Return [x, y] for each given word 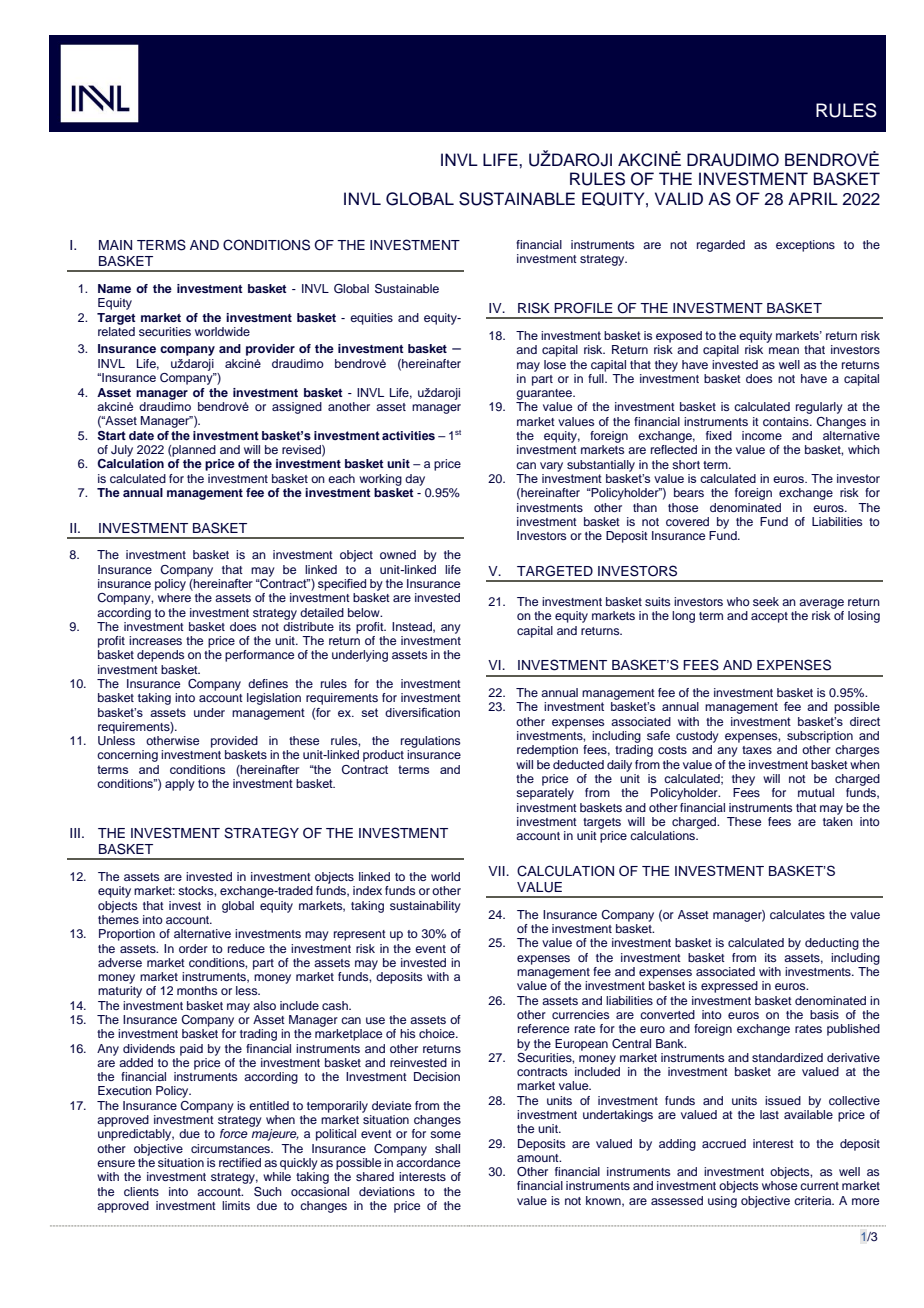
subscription [820, 737]
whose [779, 1185]
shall [447, 1148]
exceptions [805, 246]
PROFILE [583, 308]
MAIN [115, 245]
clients [141, 1191]
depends [160, 656]
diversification [422, 712]
